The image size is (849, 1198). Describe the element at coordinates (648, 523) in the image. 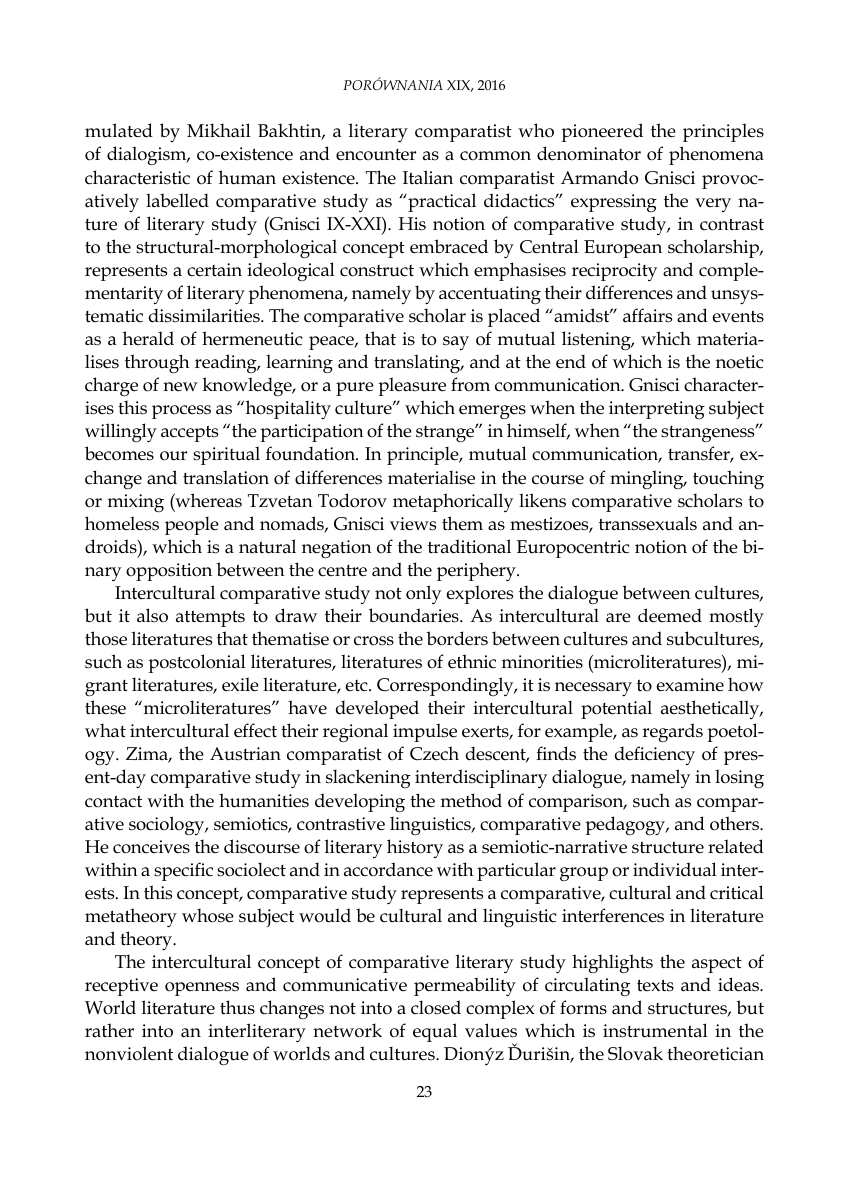

I see `transsexuals` at that location.
